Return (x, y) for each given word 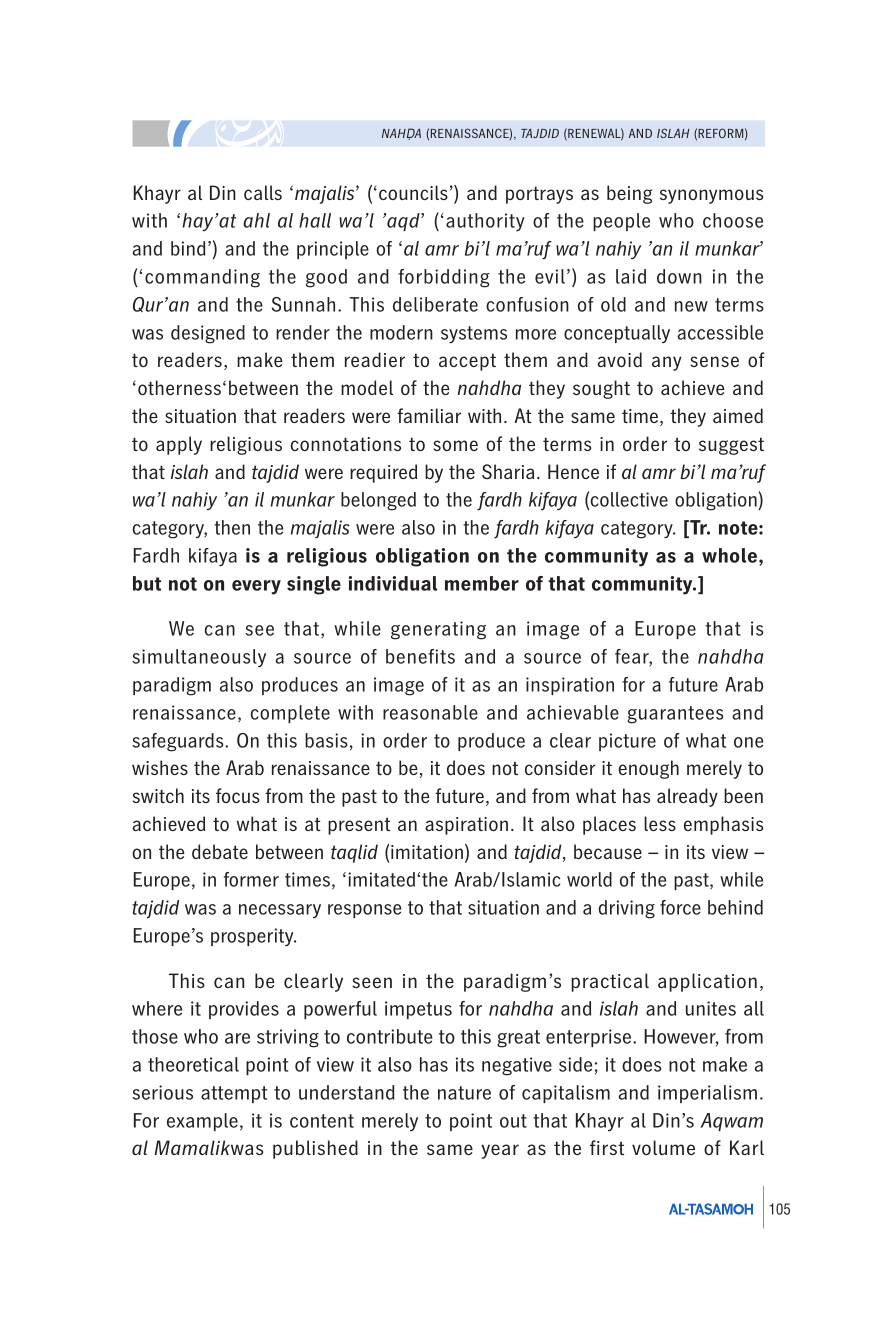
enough (648, 769)
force (680, 907)
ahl (256, 220)
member (482, 583)
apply (179, 445)
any (667, 363)
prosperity (253, 937)
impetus (418, 1010)
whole (731, 555)
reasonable (430, 712)
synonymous (711, 196)
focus (238, 795)
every (256, 587)
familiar (429, 415)
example (202, 1122)
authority (485, 222)
